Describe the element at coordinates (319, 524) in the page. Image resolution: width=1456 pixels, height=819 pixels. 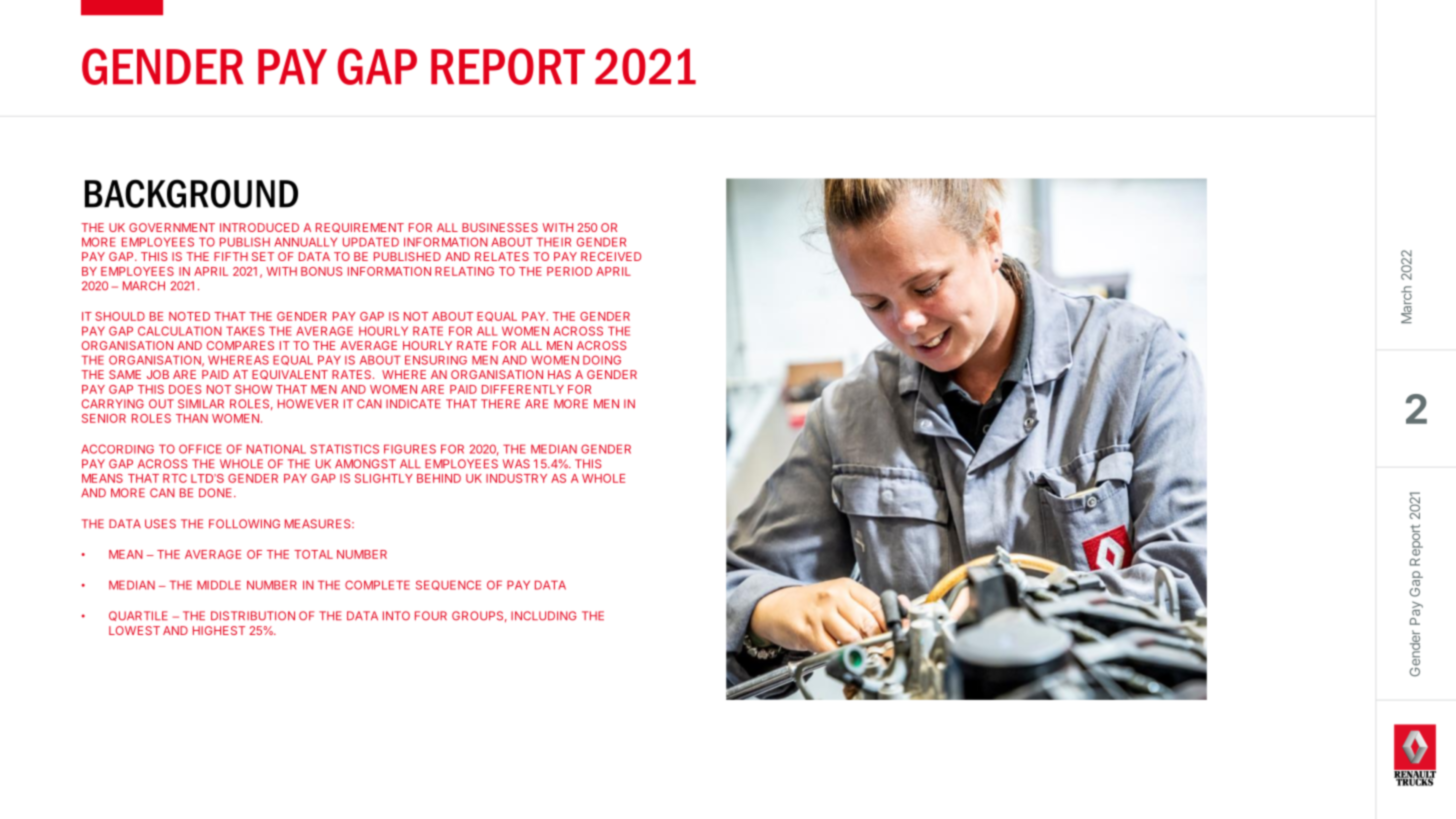
I see `MEASURES` at that location.
